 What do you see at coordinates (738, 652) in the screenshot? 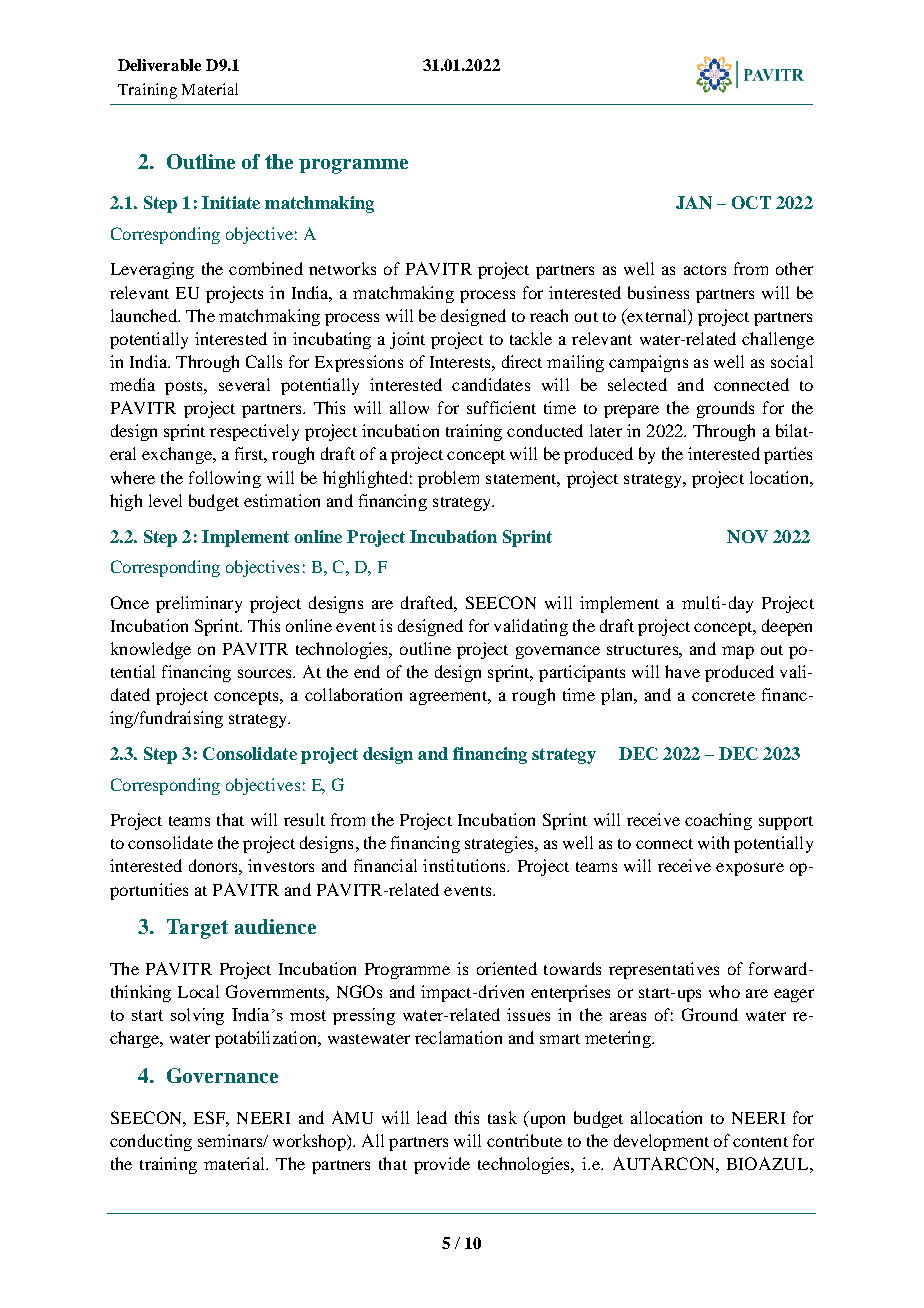
I see `map` at bounding box center [738, 652].
